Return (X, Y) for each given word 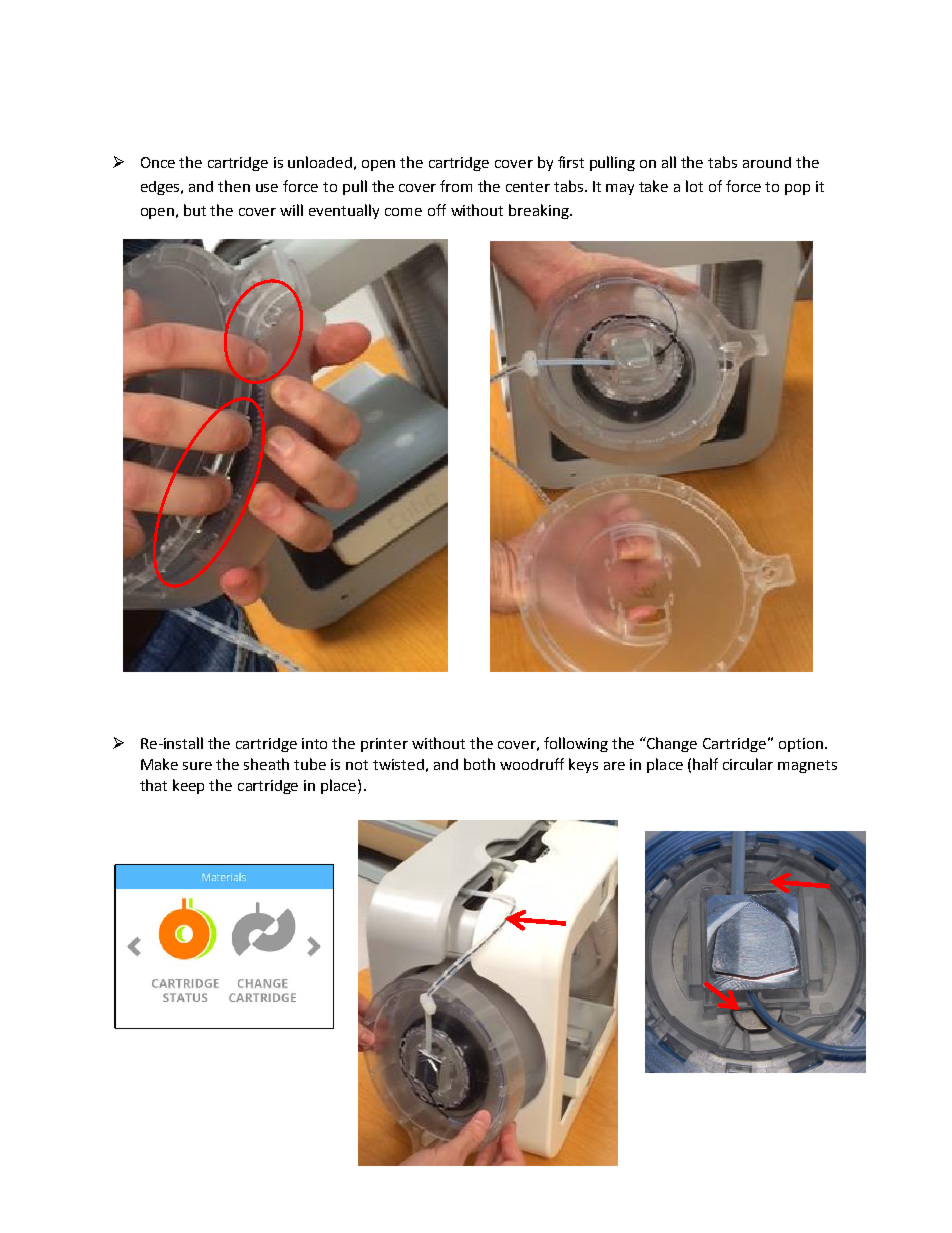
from (456, 186)
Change (671, 744)
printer (384, 745)
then (234, 186)
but (195, 210)
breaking (540, 211)
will (291, 210)
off (437, 210)
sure (197, 766)
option (801, 745)
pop (797, 189)
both (479, 764)
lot (694, 186)
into (314, 743)
